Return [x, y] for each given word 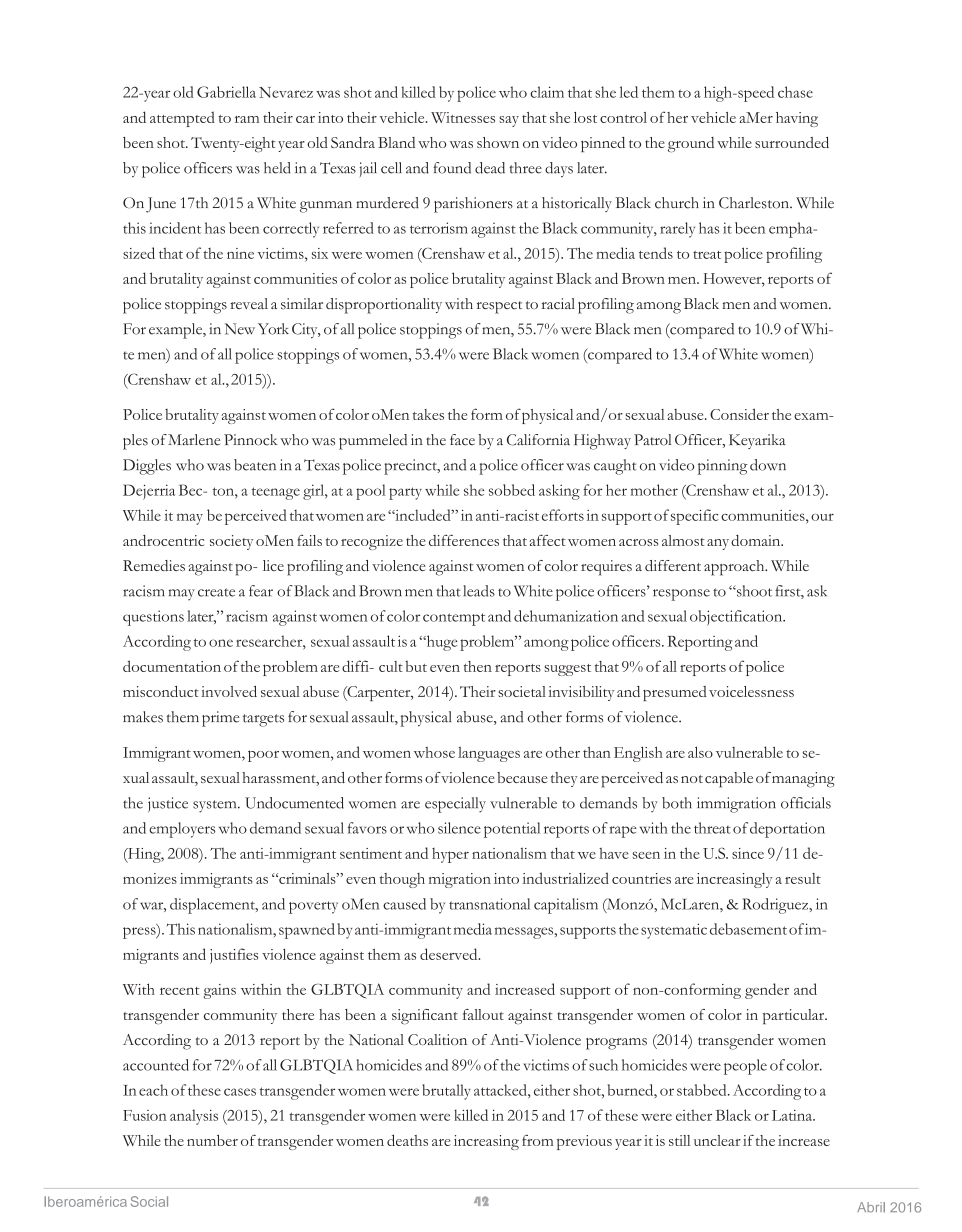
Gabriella [226, 92]
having [797, 119]
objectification [737, 618]
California [538, 440]
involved [229, 691]
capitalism [566, 906]
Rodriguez [776, 906]
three [525, 168]
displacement [213, 906]
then [478, 666]
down [768, 465]
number [212, 1140]
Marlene [194, 440]
